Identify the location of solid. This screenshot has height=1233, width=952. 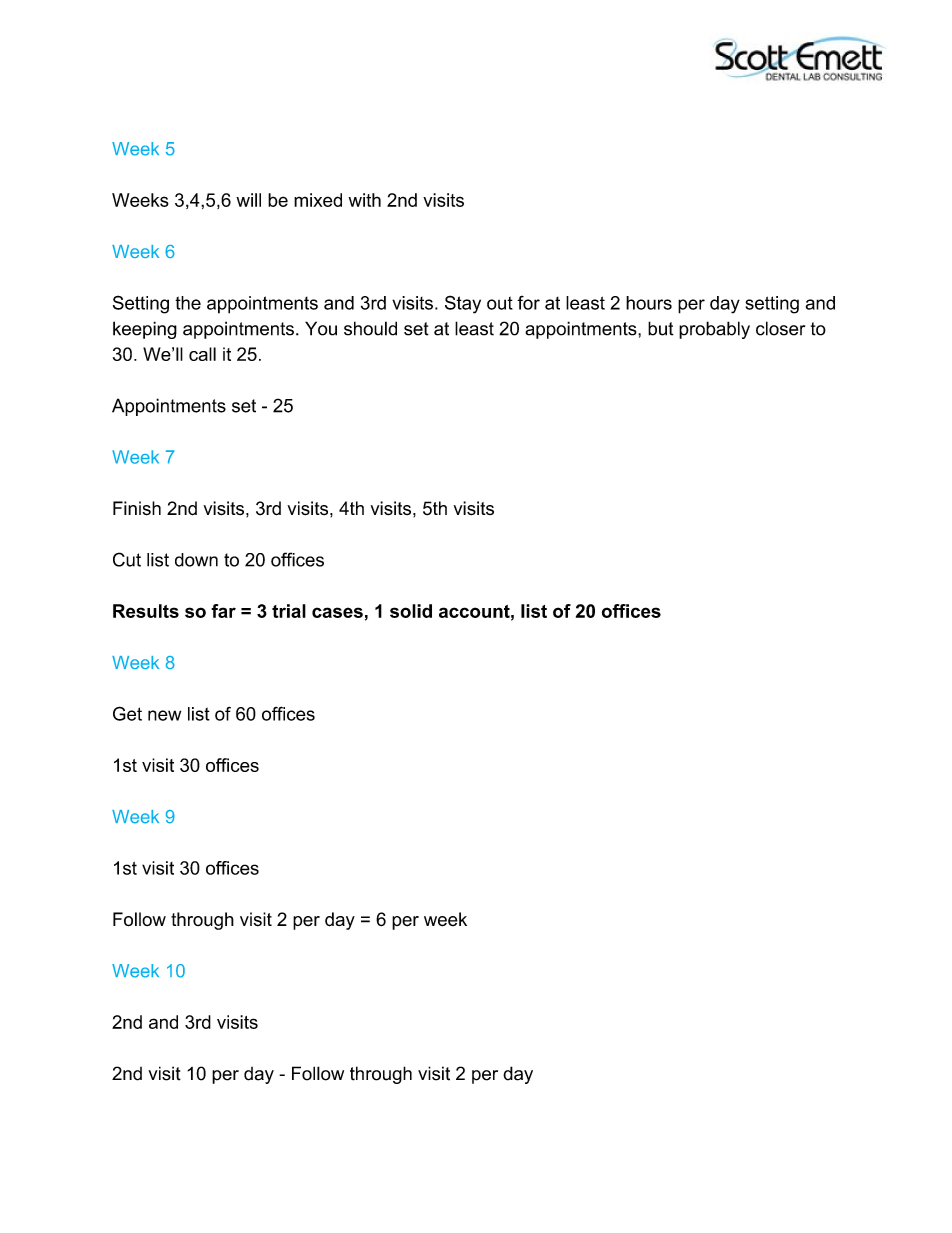
(411, 611).
